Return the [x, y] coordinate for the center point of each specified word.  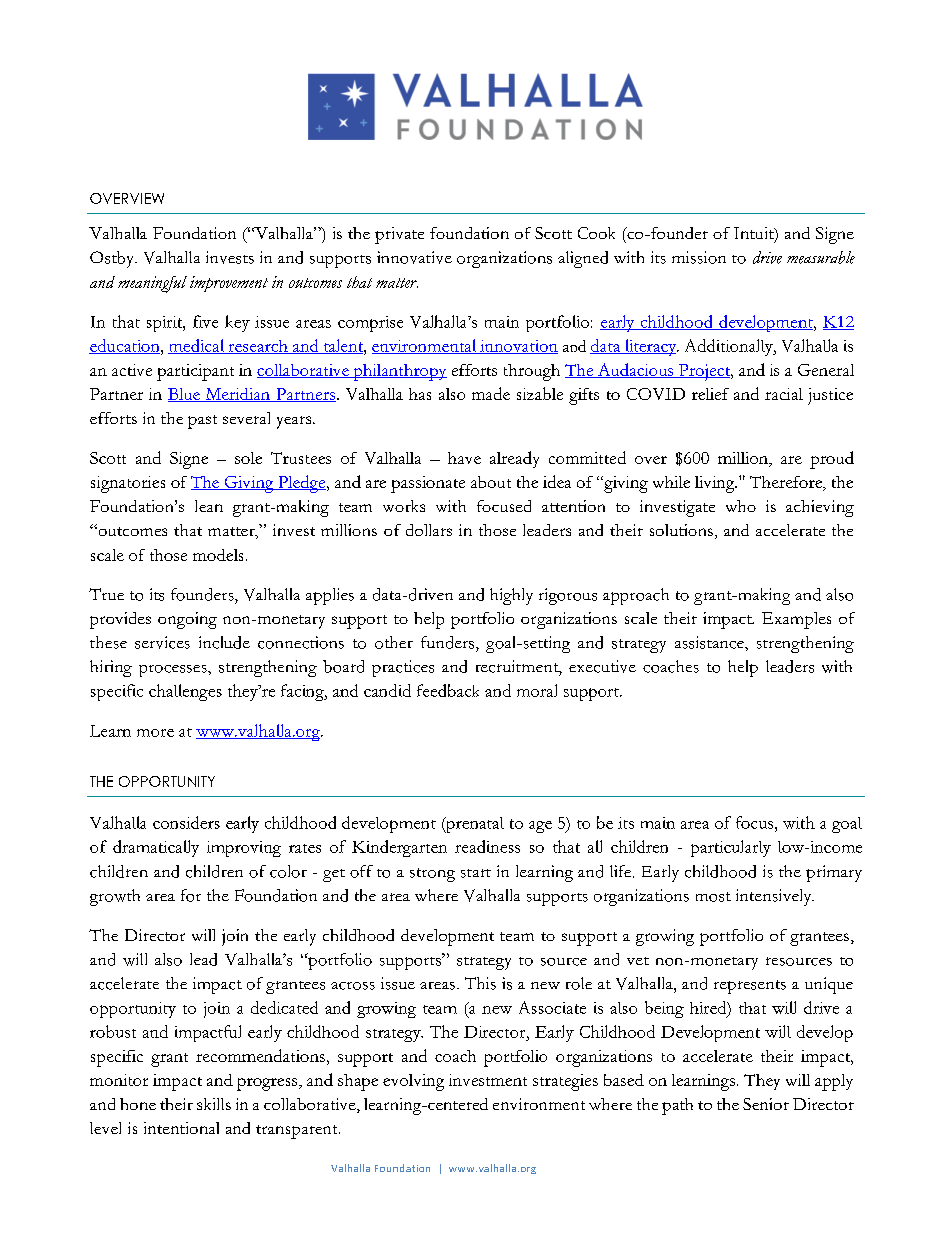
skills [214, 1104]
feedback [448, 690]
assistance [710, 642]
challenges [185, 692]
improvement [229, 284]
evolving [413, 1082]
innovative [414, 257]
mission [699, 257]
